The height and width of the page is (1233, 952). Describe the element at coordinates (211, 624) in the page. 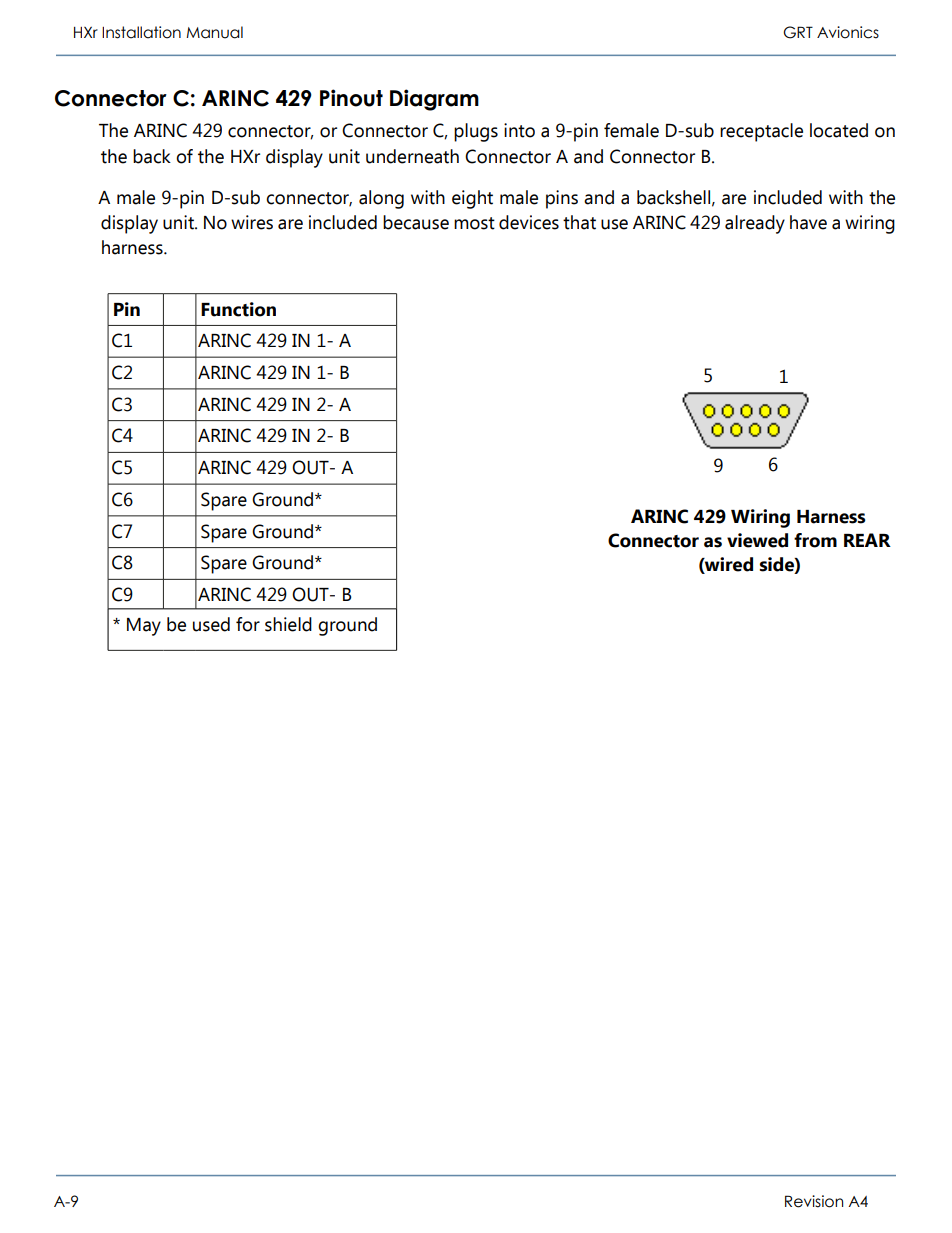

I see `used` at that location.
